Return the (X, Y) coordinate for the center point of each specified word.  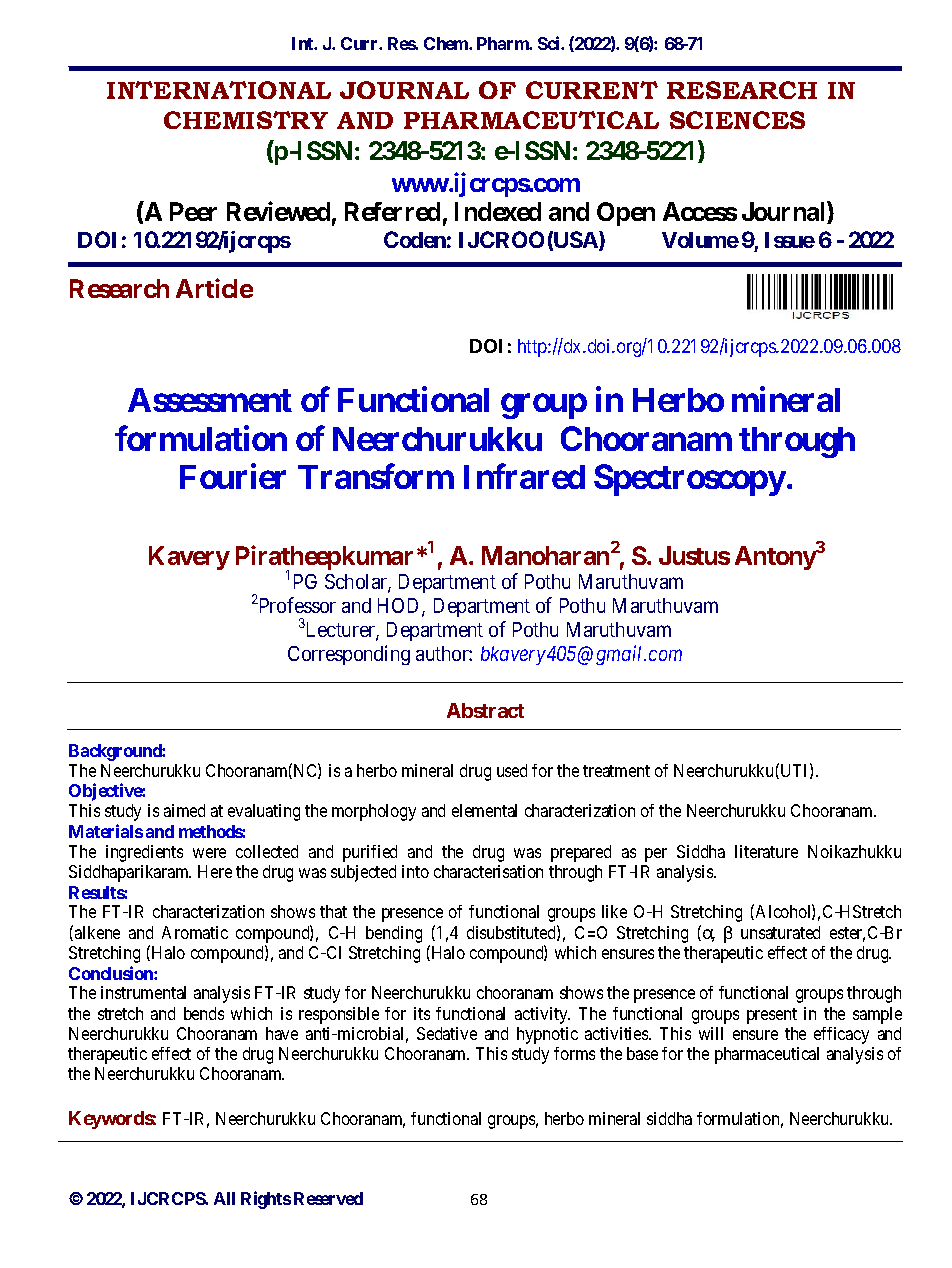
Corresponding (349, 655)
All (224, 1198)
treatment (616, 771)
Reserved (328, 1198)
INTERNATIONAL (219, 90)
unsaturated (780, 932)
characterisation (488, 871)
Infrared (524, 476)
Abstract (485, 710)
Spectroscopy (690, 480)
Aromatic (195, 932)
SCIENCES (737, 120)
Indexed (498, 211)
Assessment (210, 400)
